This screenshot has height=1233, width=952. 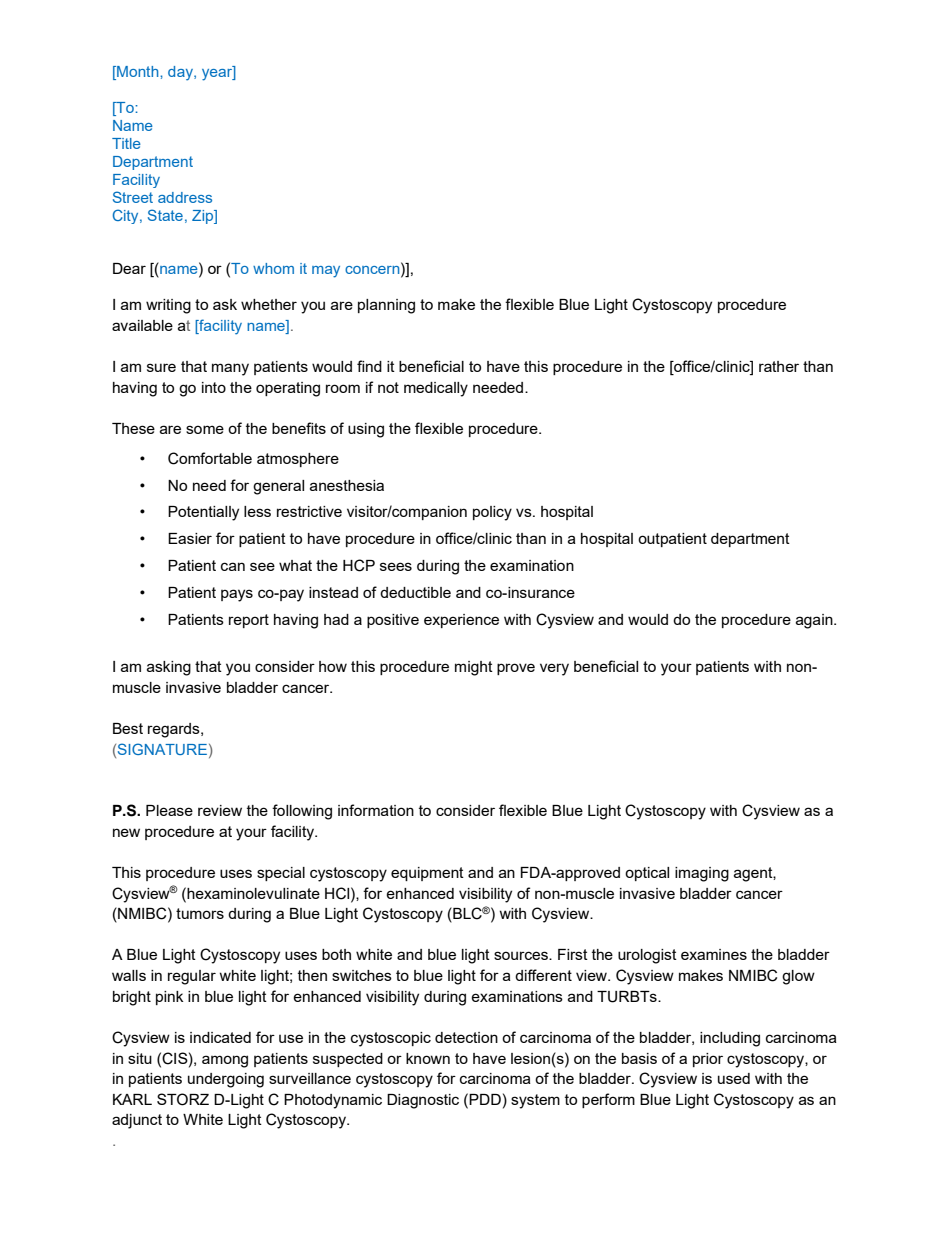 What do you see at coordinates (485, 1099) in the screenshot?
I see `PDD` at bounding box center [485, 1099].
